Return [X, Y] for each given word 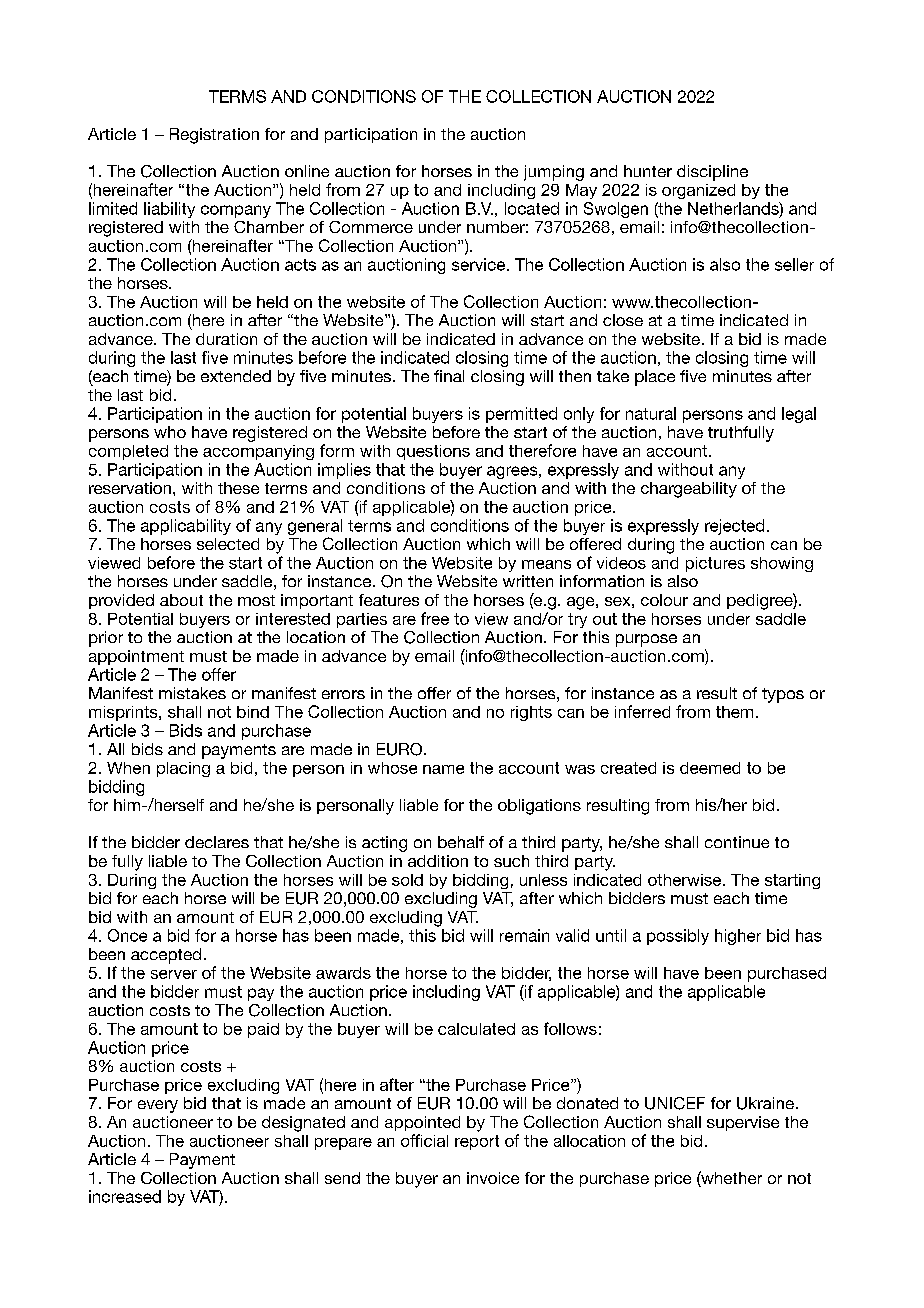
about [181, 600]
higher [738, 937]
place [655, 378]
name [443, 769]
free [435, 618]
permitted [521, 415]
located [532, 208]
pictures [715, 564]
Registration [214, 136]
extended [236, 376]
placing [183, 769]
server [174, 974]
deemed [710, 768]
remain [524, 935]
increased [125, 1196]
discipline [712, 173]
